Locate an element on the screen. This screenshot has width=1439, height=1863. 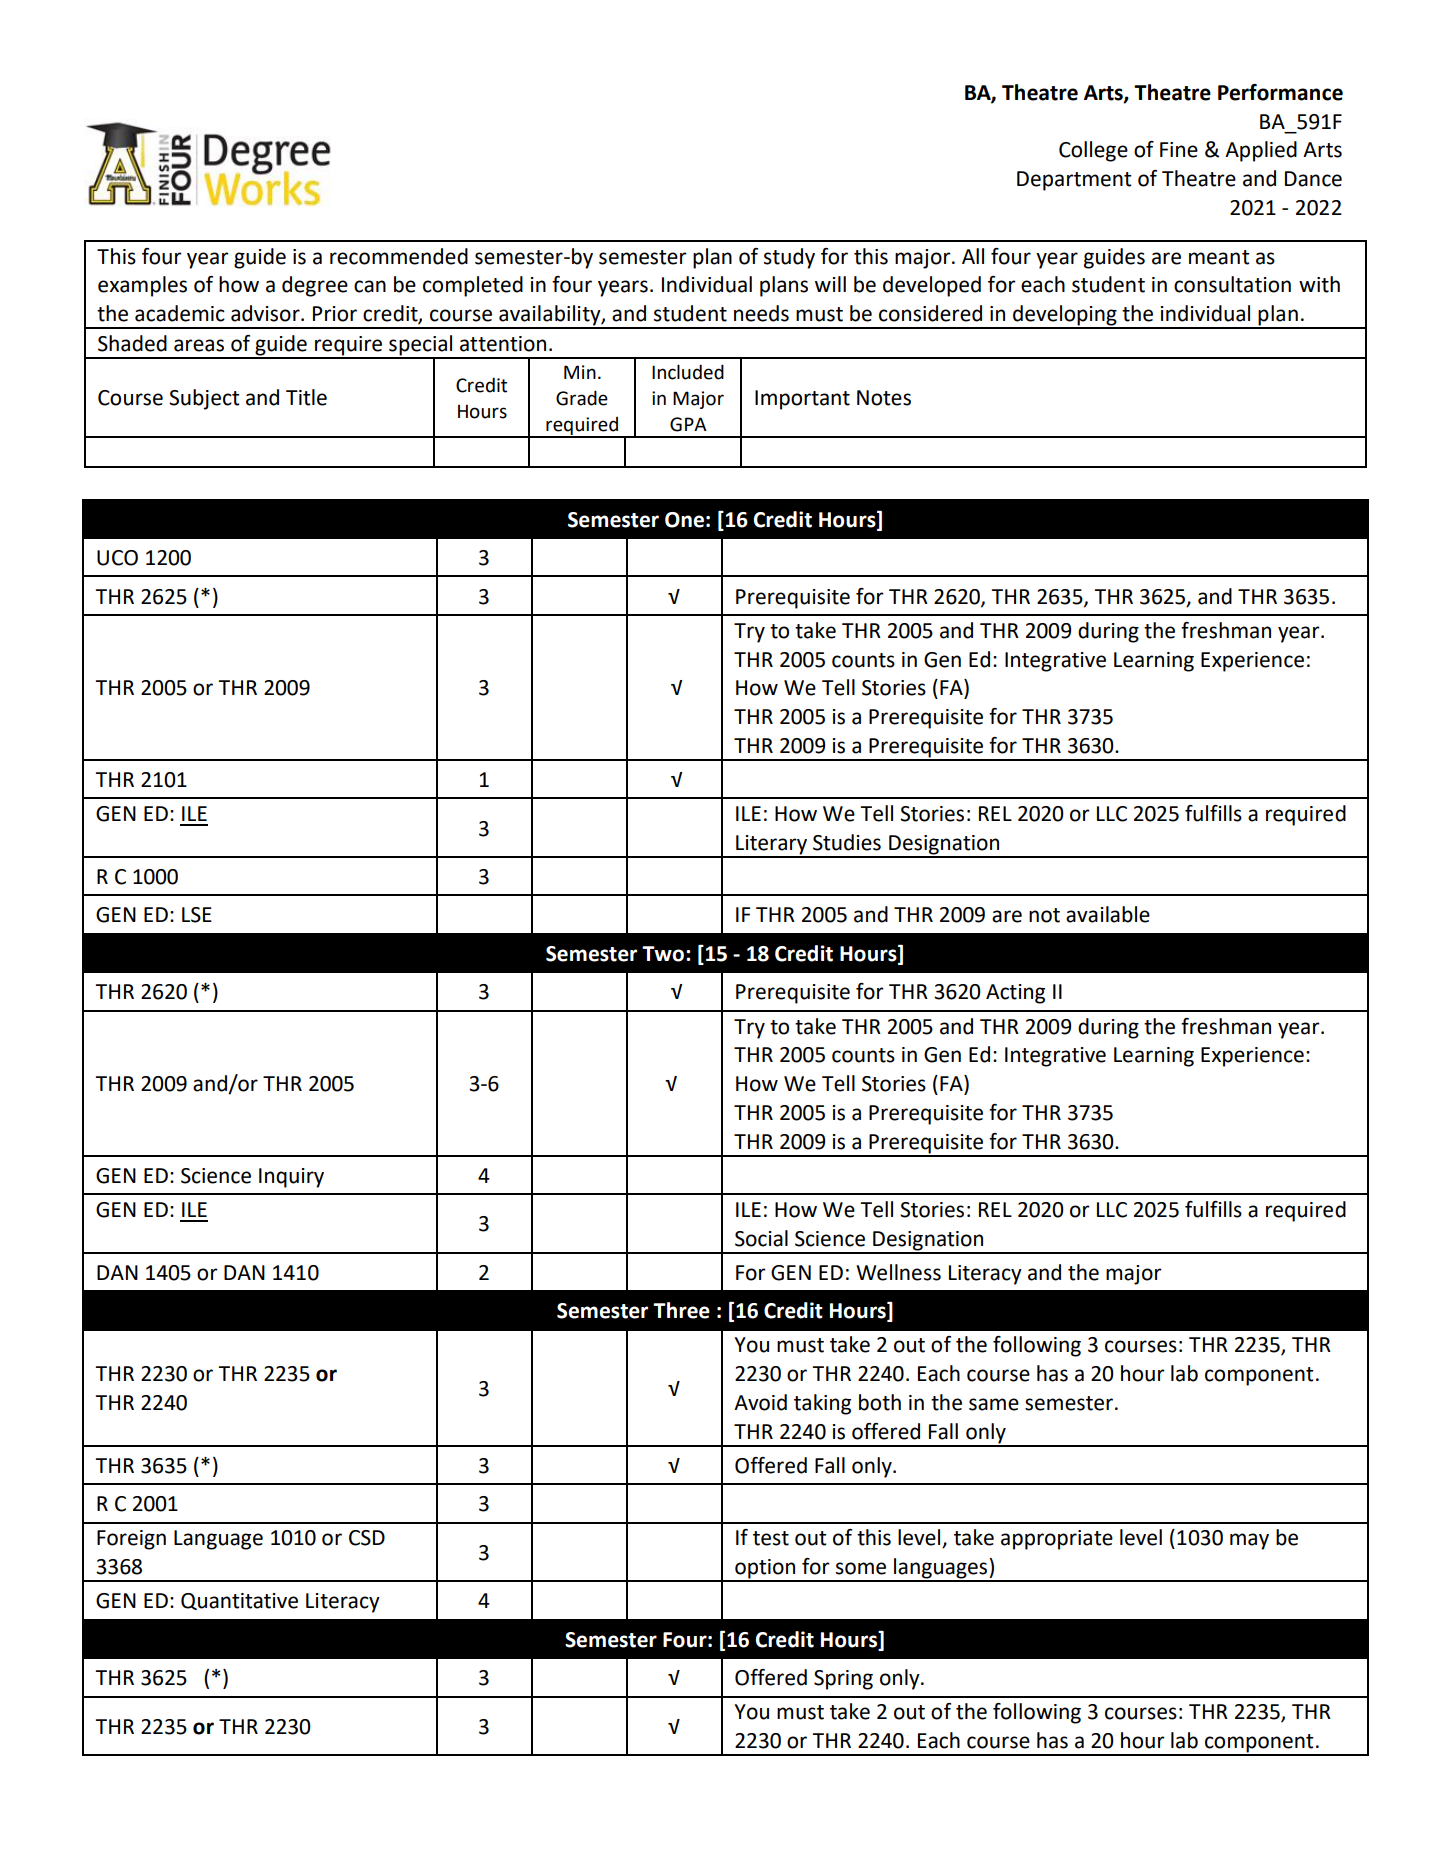
Wellness is located at coordinates (898, 1272).
